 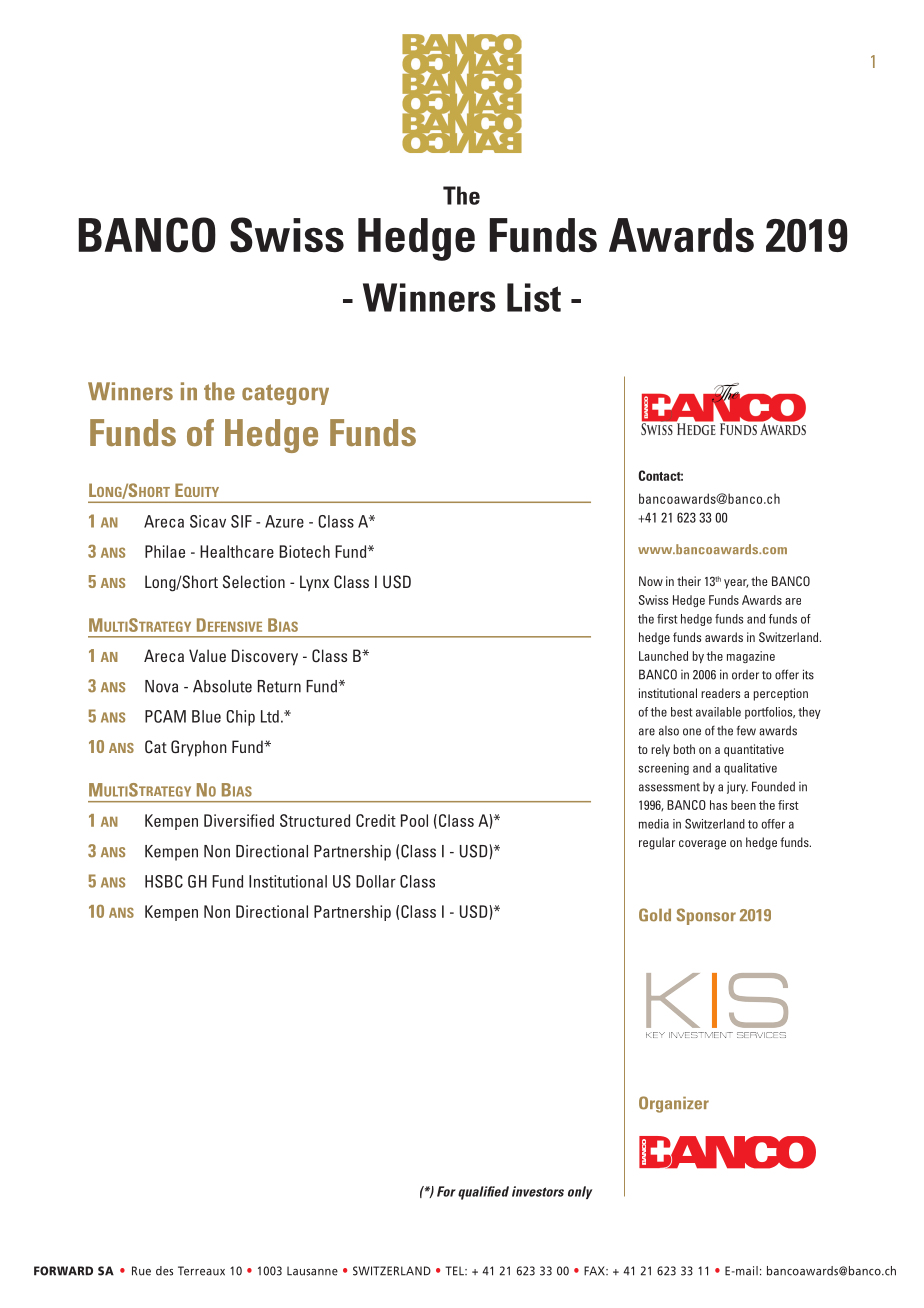 I want to click on their, so click(x=689, y=581).
